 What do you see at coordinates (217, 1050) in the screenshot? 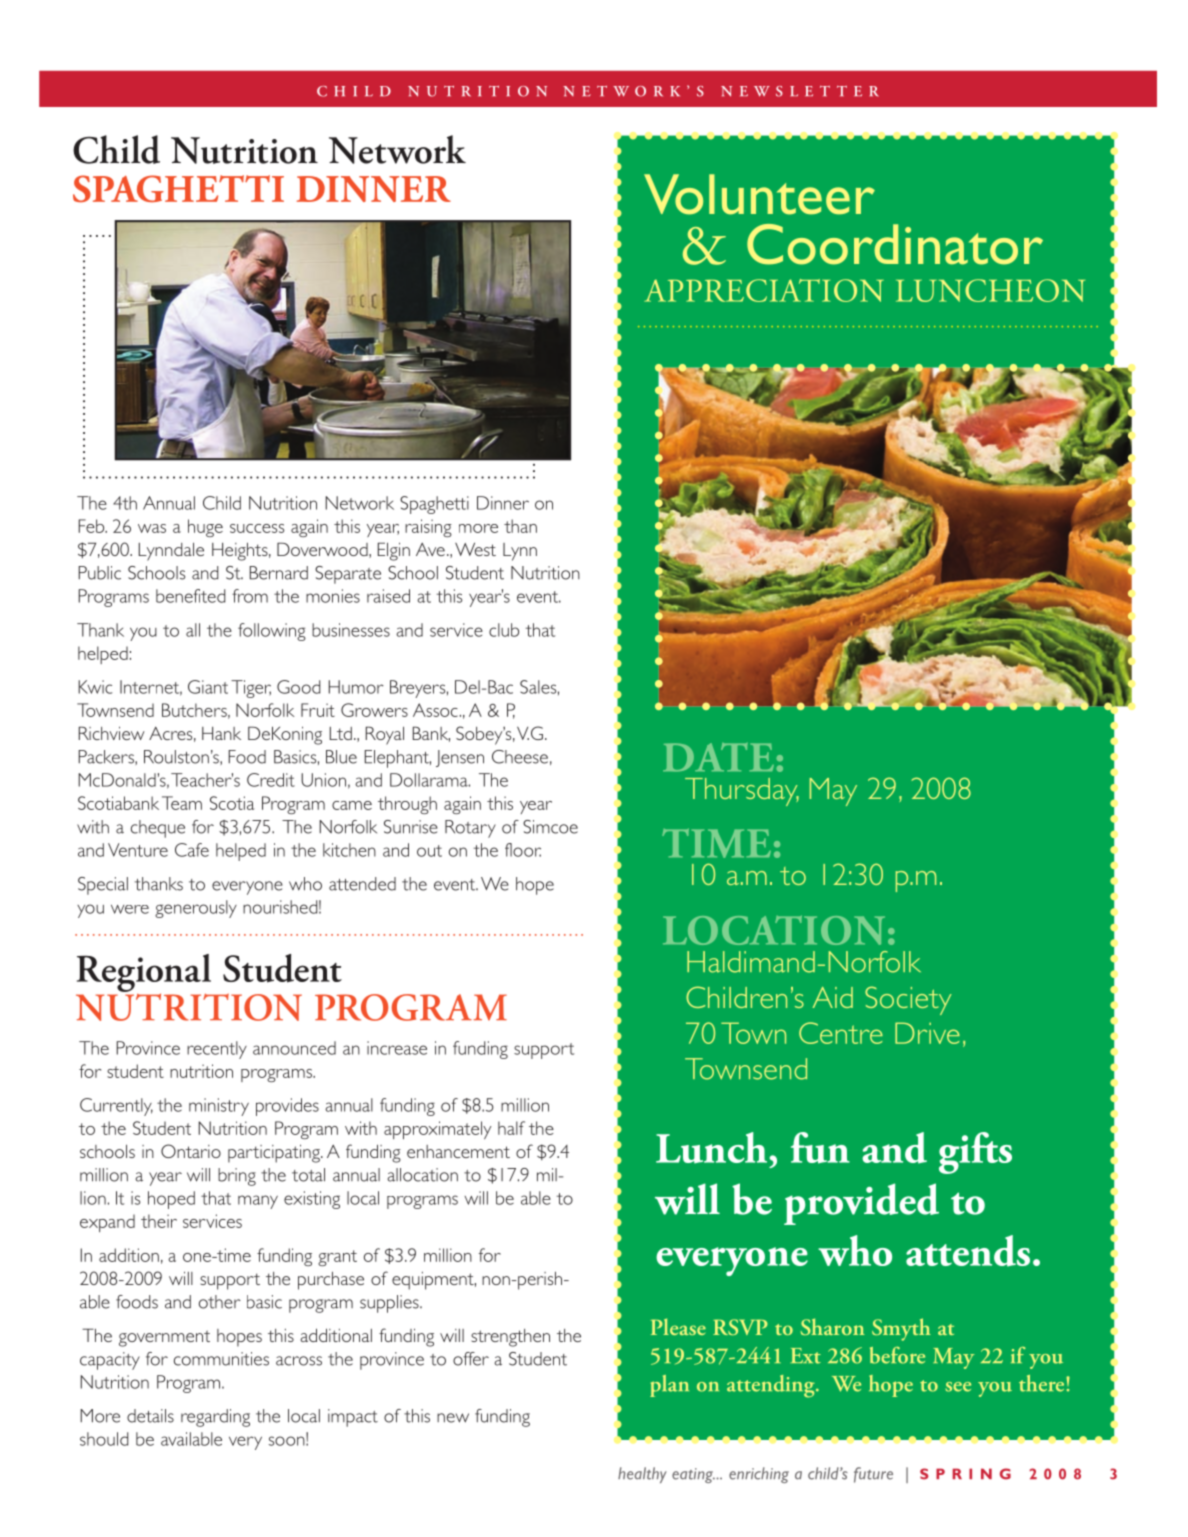
I see `recently` at bounding box center [217, 1050].
